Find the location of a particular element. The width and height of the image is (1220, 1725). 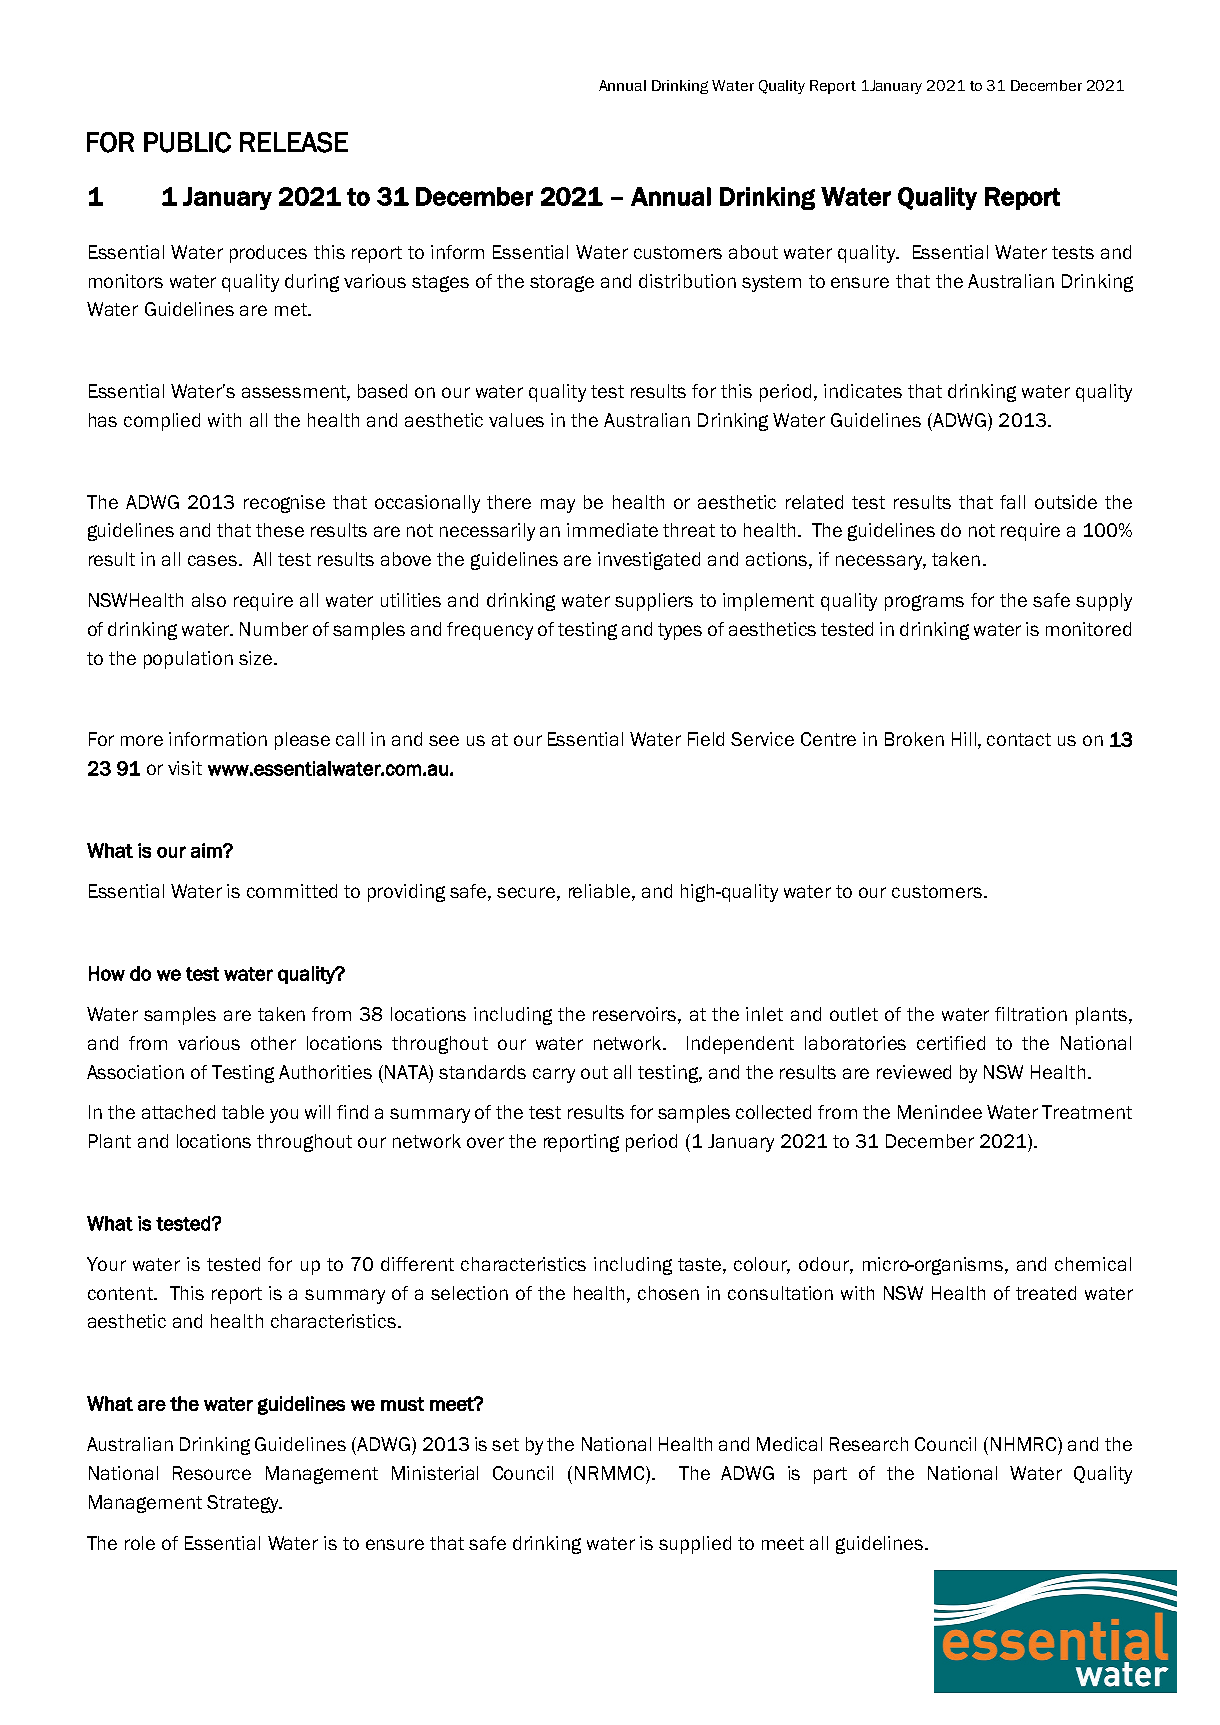

carry is located at coordinates (554, 1075).
